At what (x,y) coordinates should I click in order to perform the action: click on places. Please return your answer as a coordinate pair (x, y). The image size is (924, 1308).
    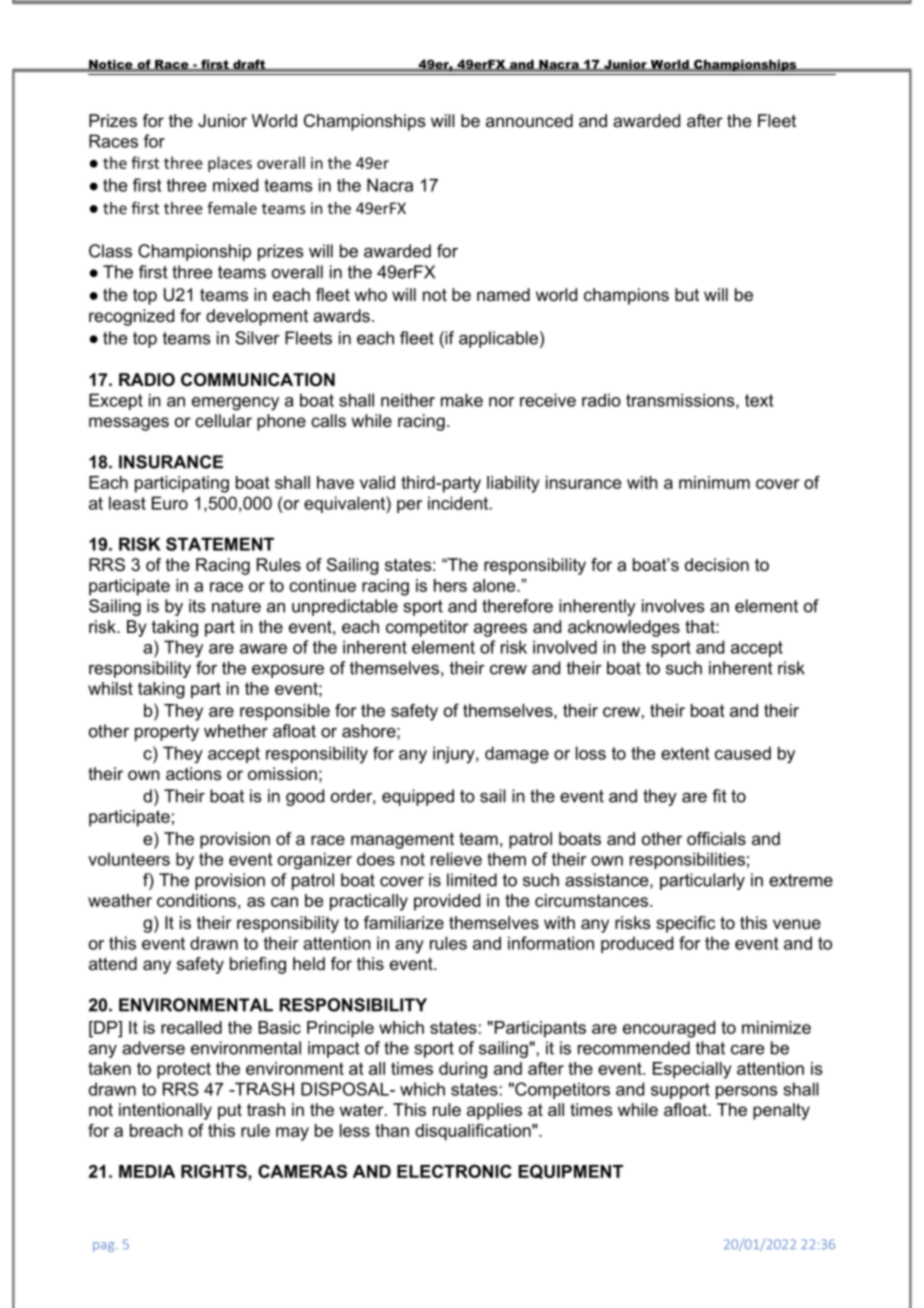
    Looking at the image, I should click on (230, 164).
